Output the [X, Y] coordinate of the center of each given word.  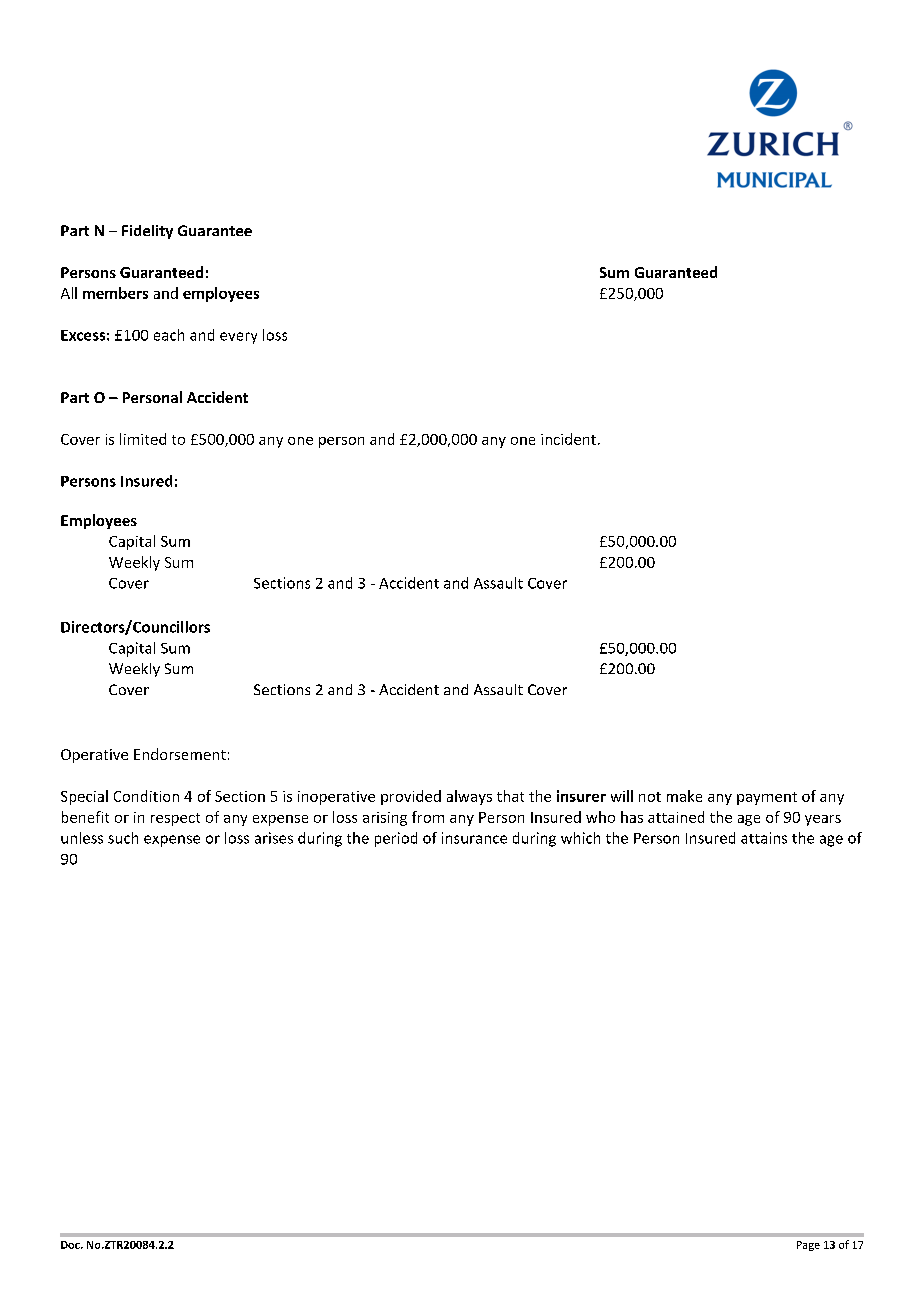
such [123, 838]
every [238, 338]
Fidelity [147, 232]
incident [568, 439]
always [469, 797]
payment [767, 798]
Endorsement [180, 754]
